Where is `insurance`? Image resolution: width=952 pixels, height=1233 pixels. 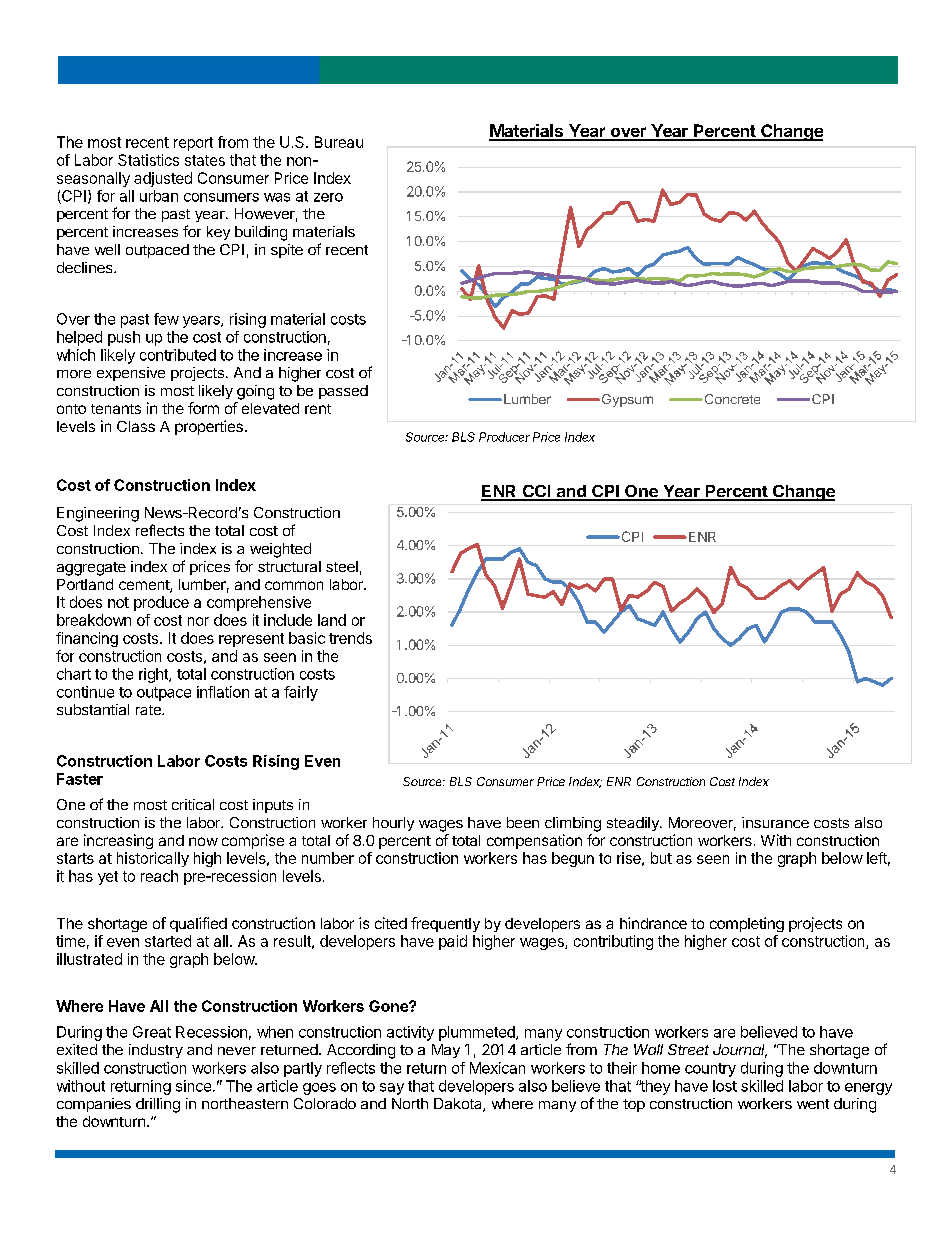
insurance is located at coordinates (775, 822).
